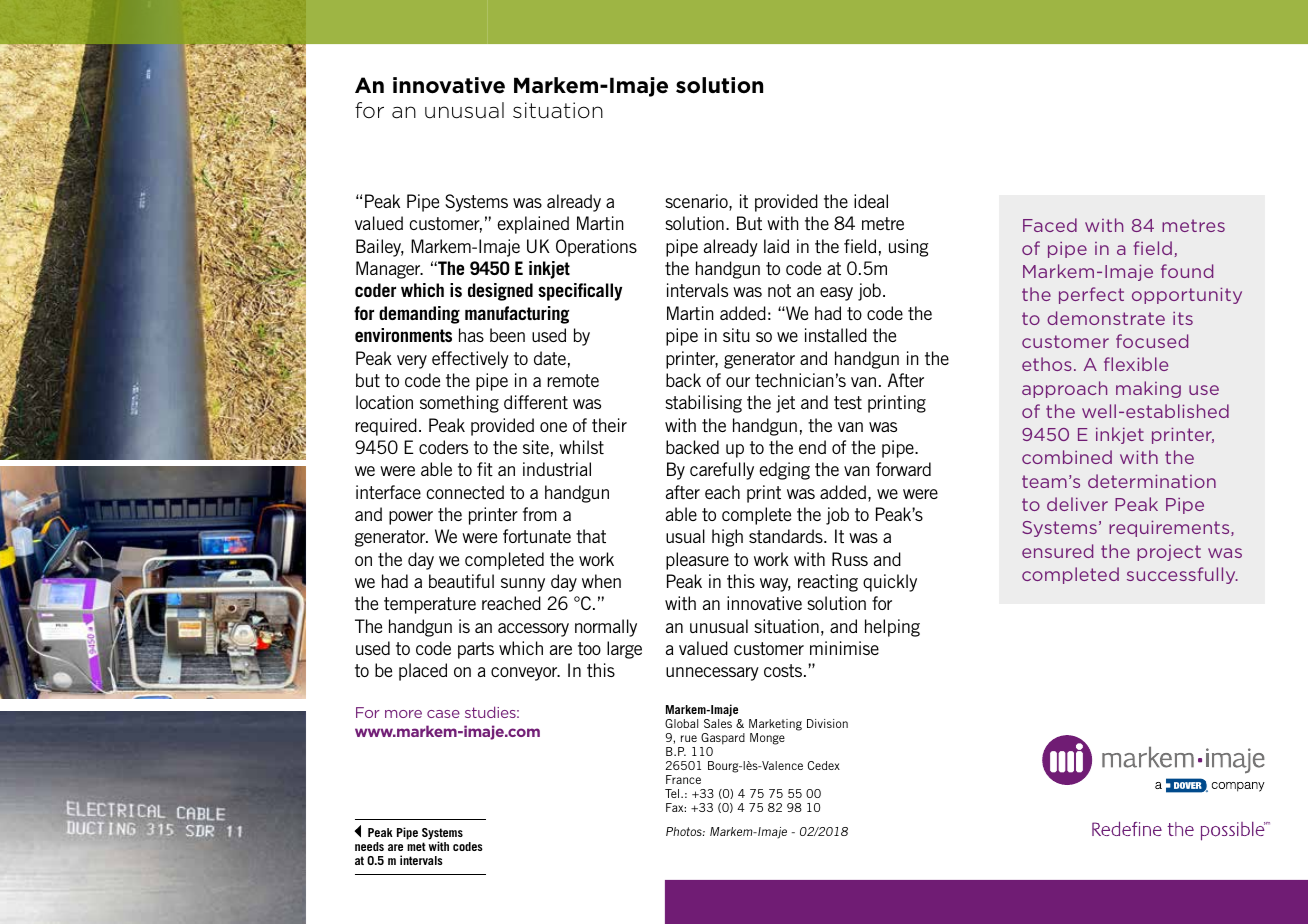  I want to click on explained, so click(533, 225).
